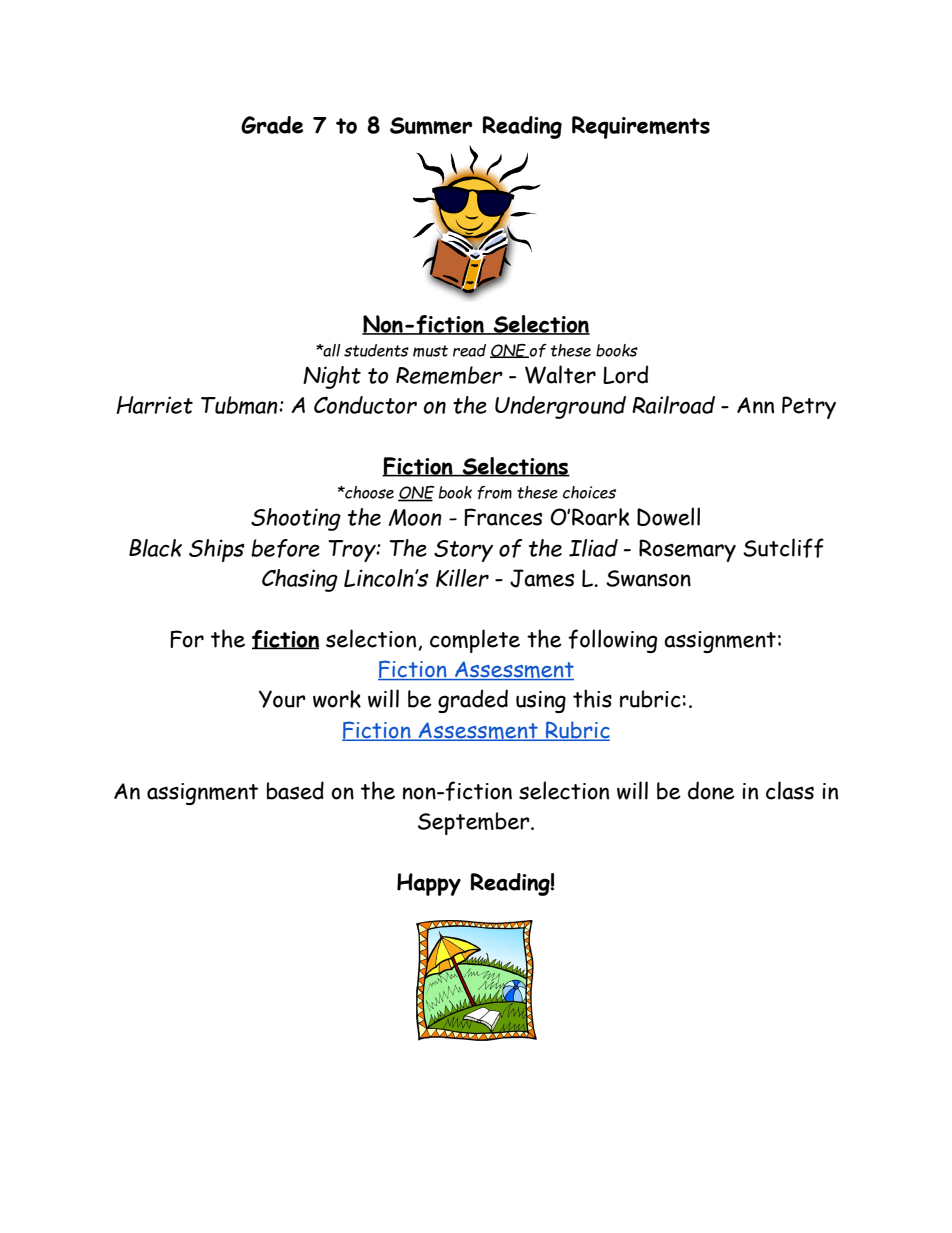 The width and height of the screenshot is (952, 1233). What do you see at coordinates (431, 126) in the screenshot?
I see `Summer` at bounding box center [431, 126].
